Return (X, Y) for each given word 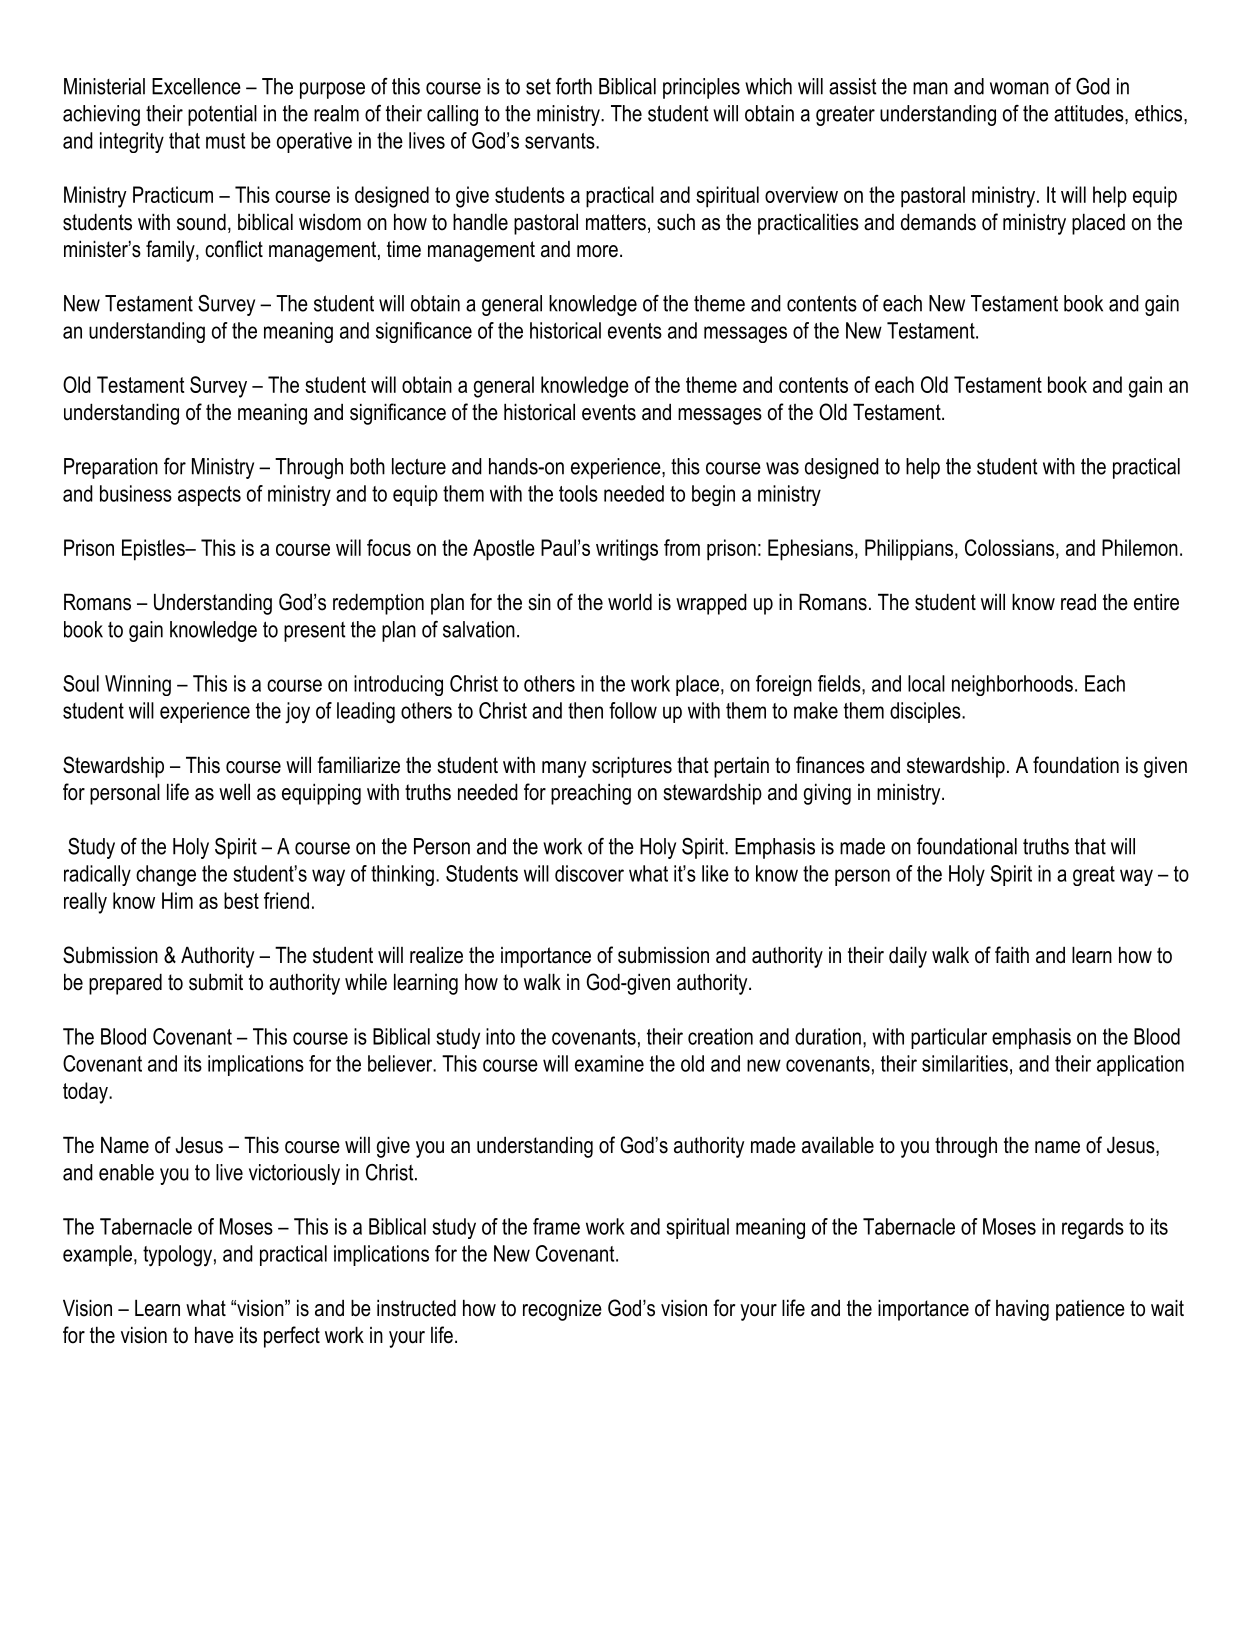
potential (222, 115)
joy (297, 713)
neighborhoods (1012, 685)
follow (633, 710)
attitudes (1090, 114)
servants (561, 141)
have (214, 1335)
